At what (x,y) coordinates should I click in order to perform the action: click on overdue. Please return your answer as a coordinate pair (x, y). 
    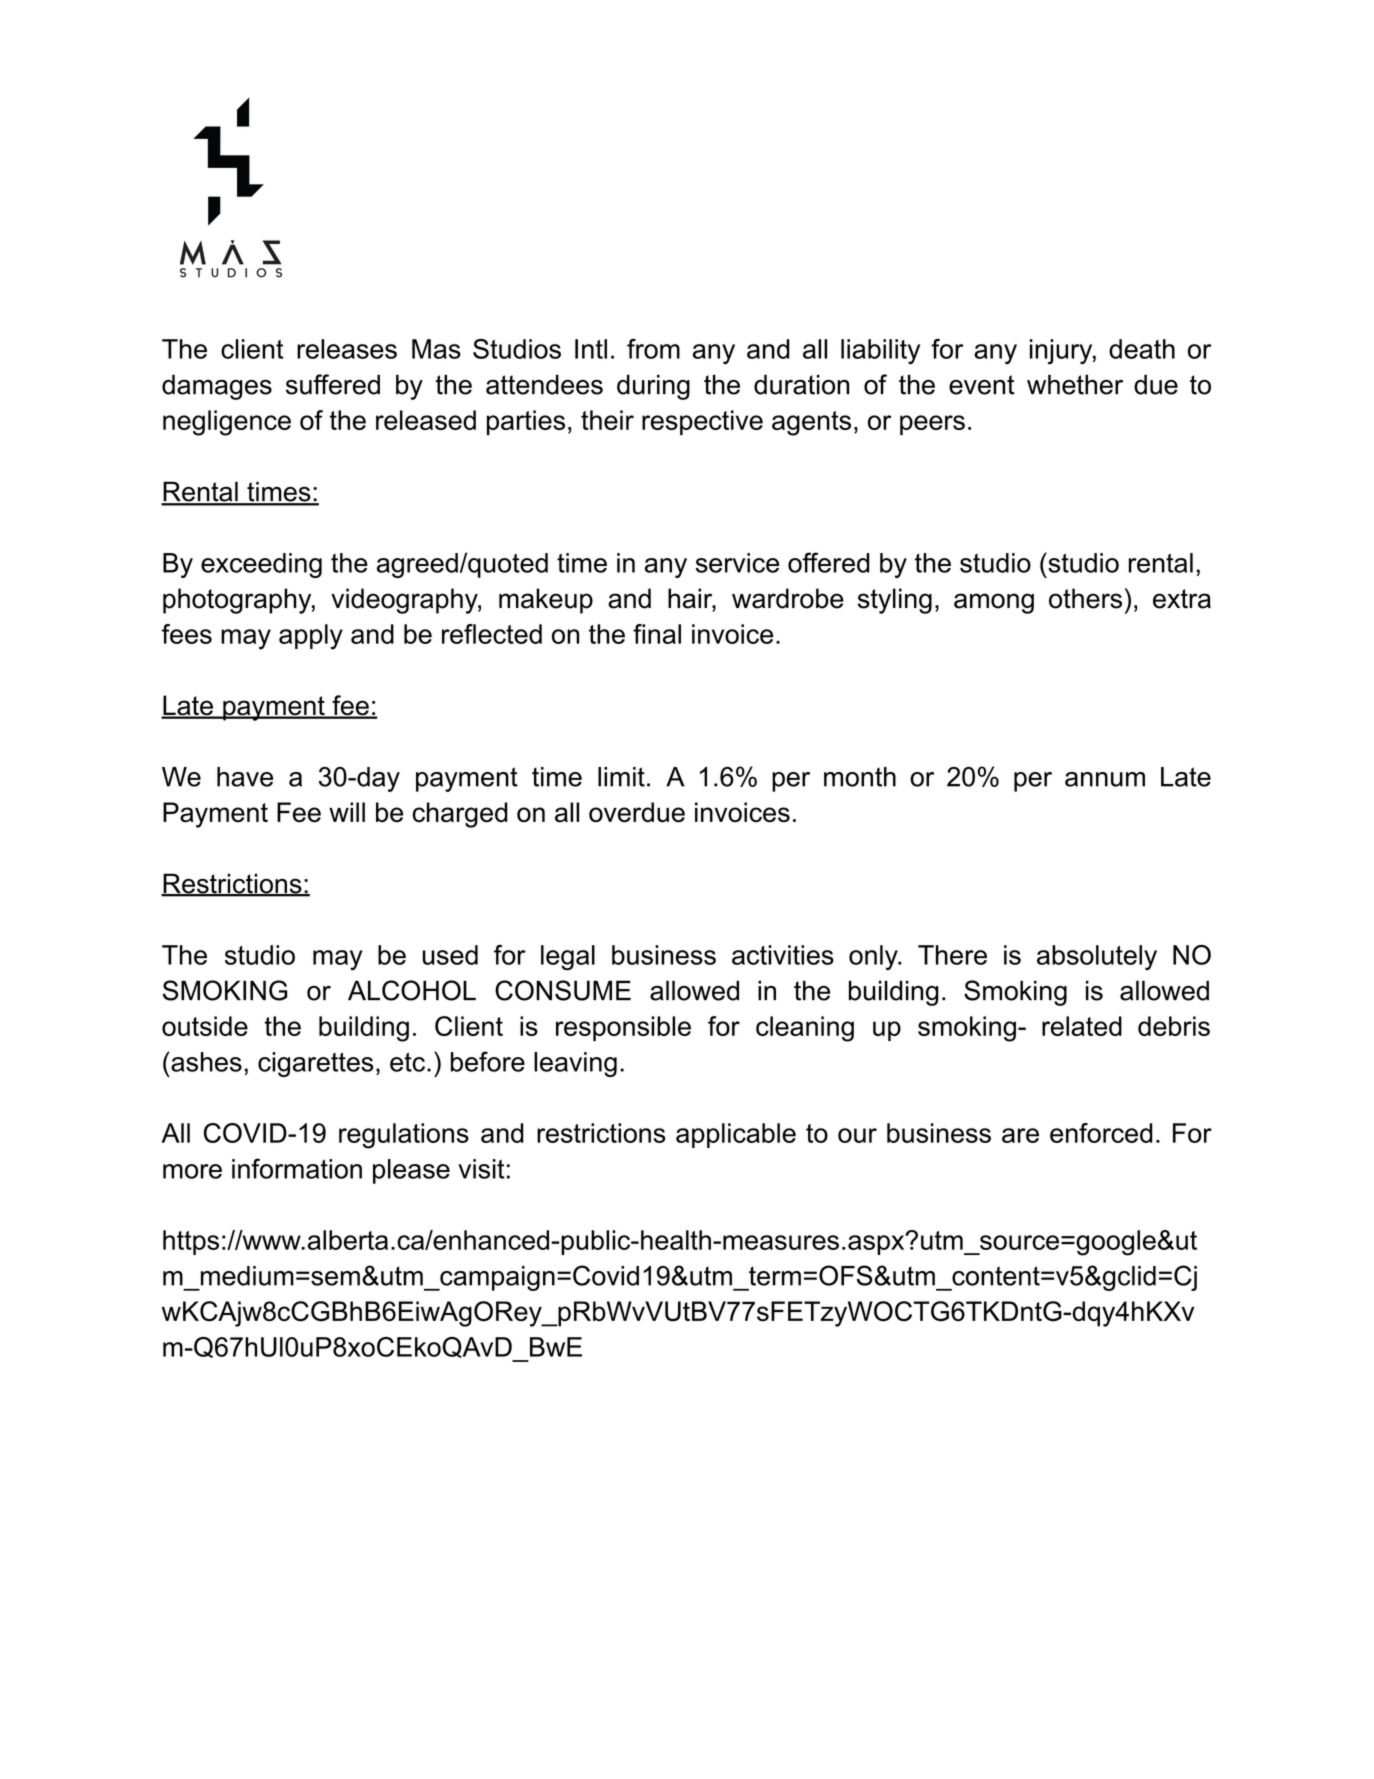
    Looking at the image, I should click on (637, 812).
